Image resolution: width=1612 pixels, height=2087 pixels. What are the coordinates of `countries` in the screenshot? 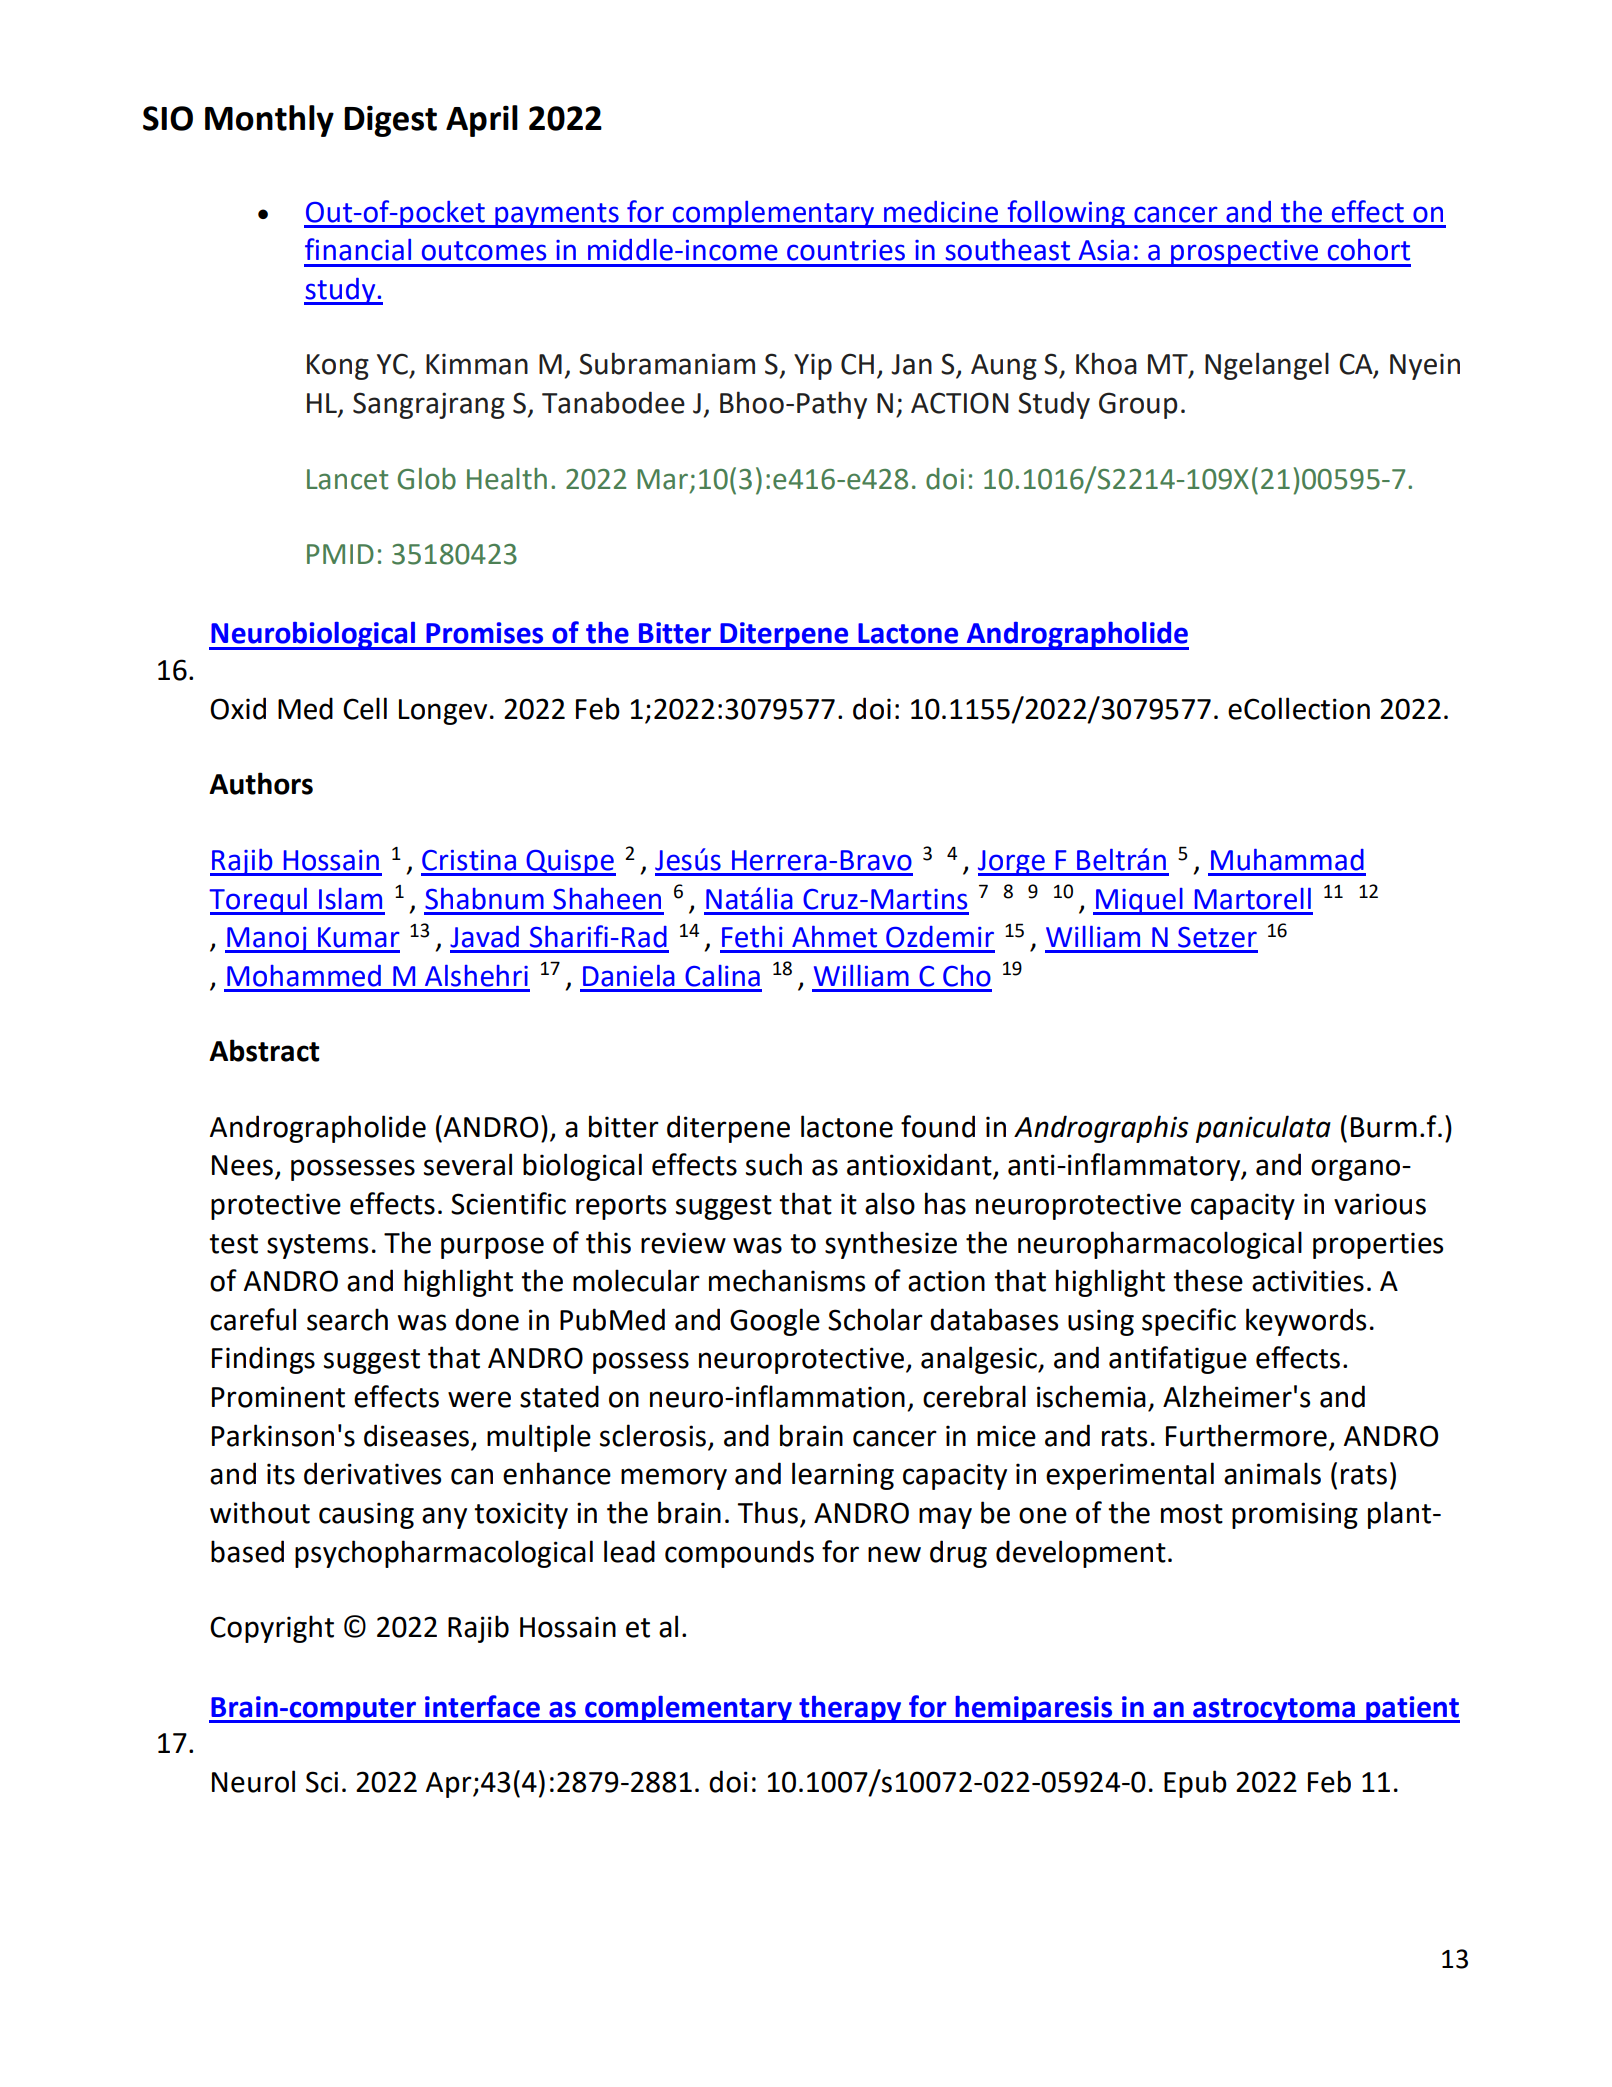 It's located at (846, 250).
